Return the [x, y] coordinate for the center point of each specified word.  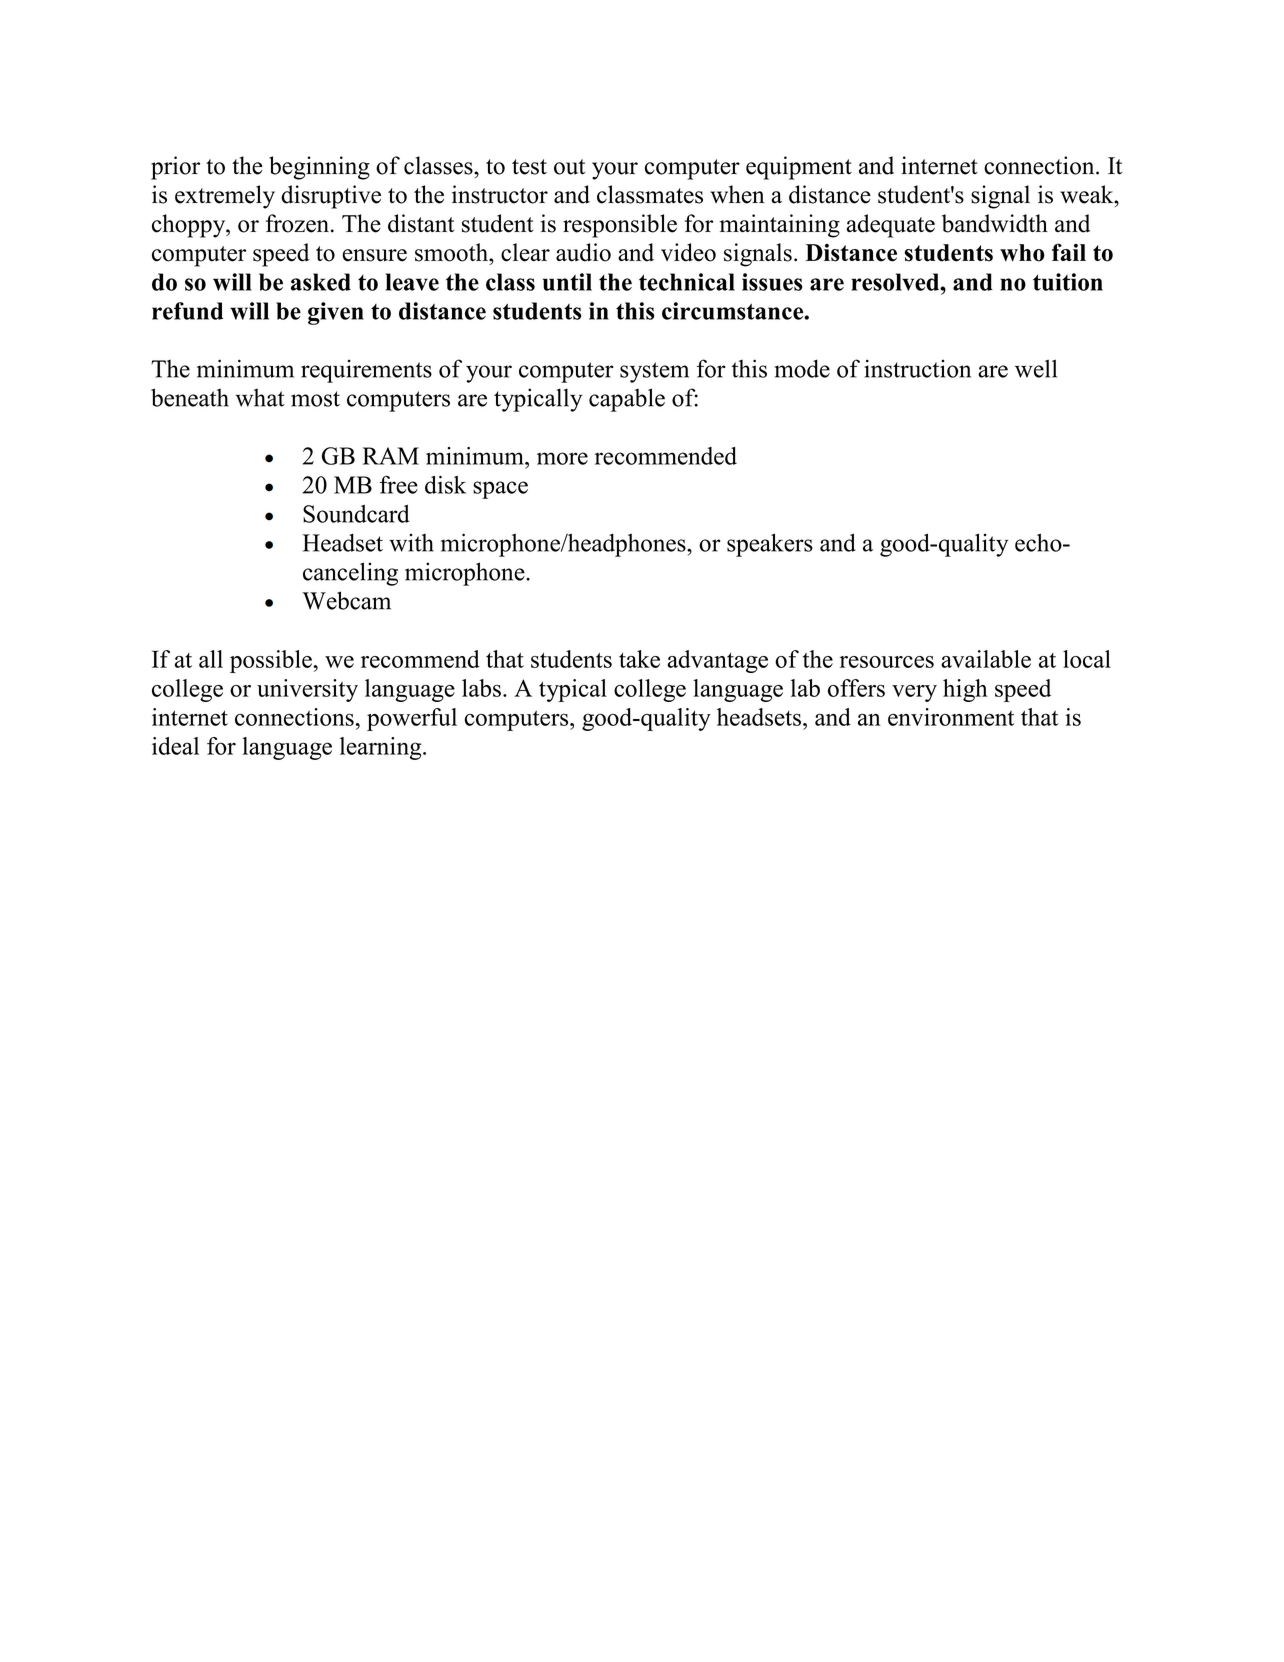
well [1036, 368]
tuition [1068, 282]
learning [382, 748]
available [986, 659]
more [562, 458]
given [336, 313]
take [639, 659]
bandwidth [995, 223]
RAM [391, 456]
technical [687, 282]
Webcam [346, 600]
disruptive [331, 197]
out [569, 167]
